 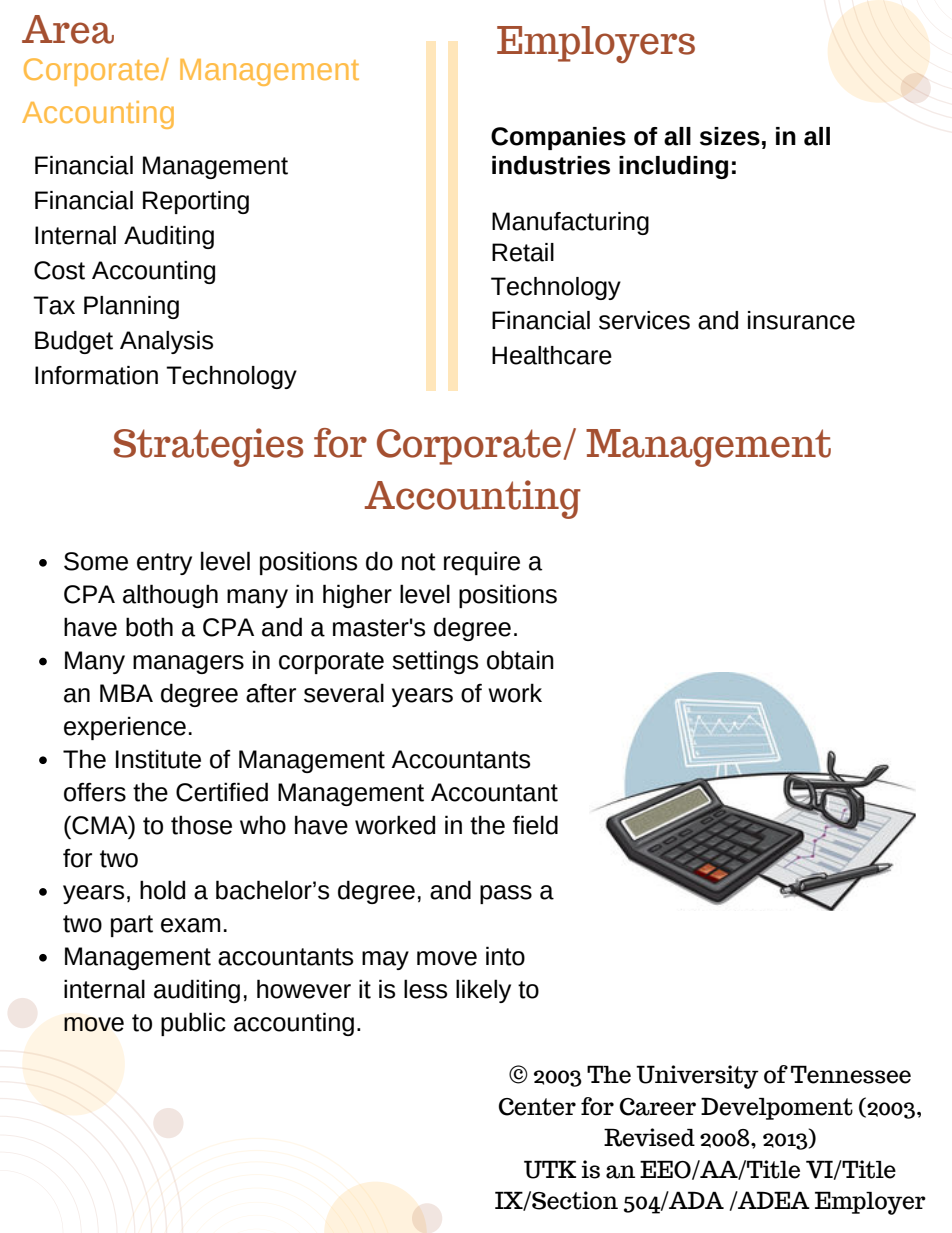 I want to click on those, so click(x=201, y=825).
